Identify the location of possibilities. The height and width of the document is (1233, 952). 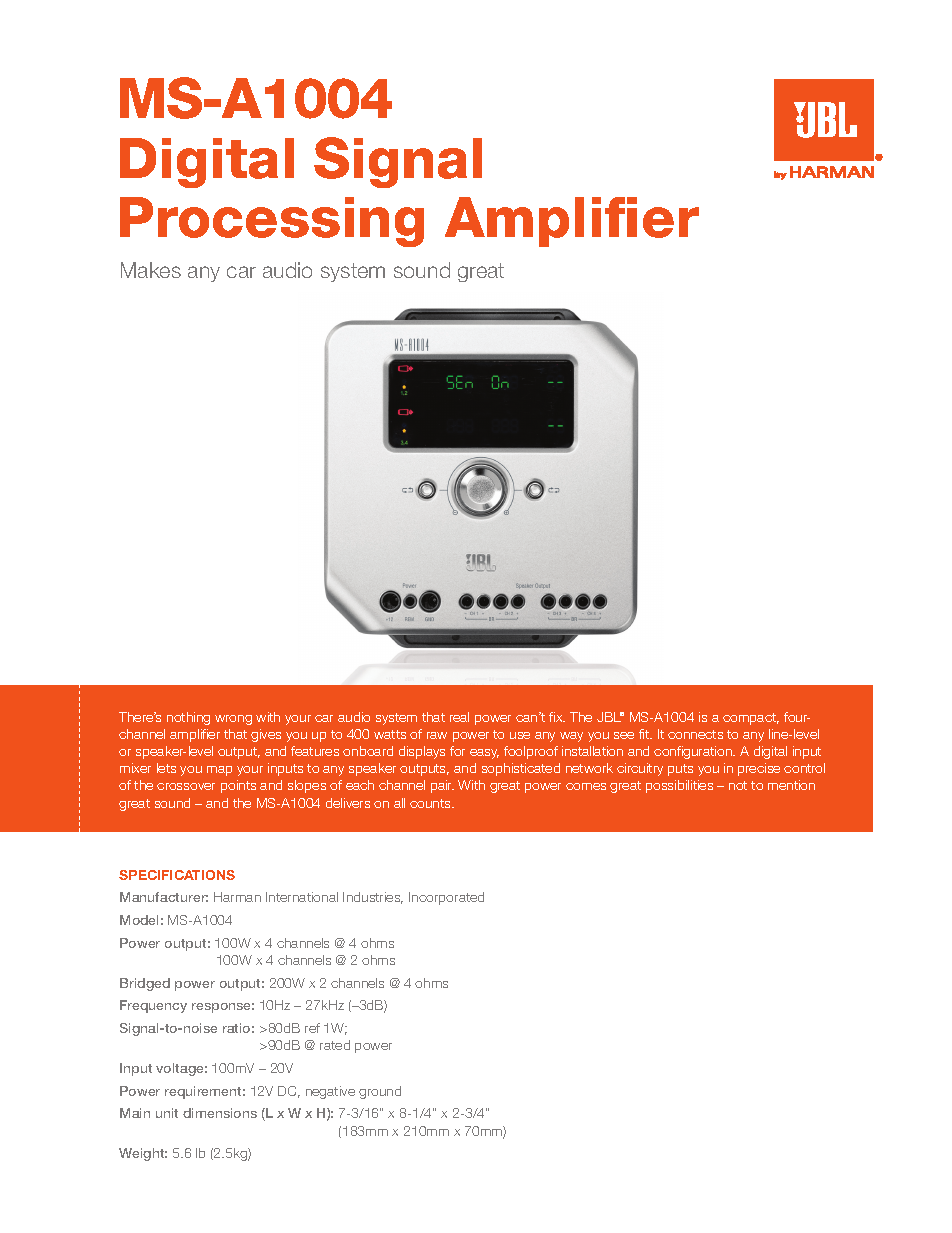
(679, 786).
